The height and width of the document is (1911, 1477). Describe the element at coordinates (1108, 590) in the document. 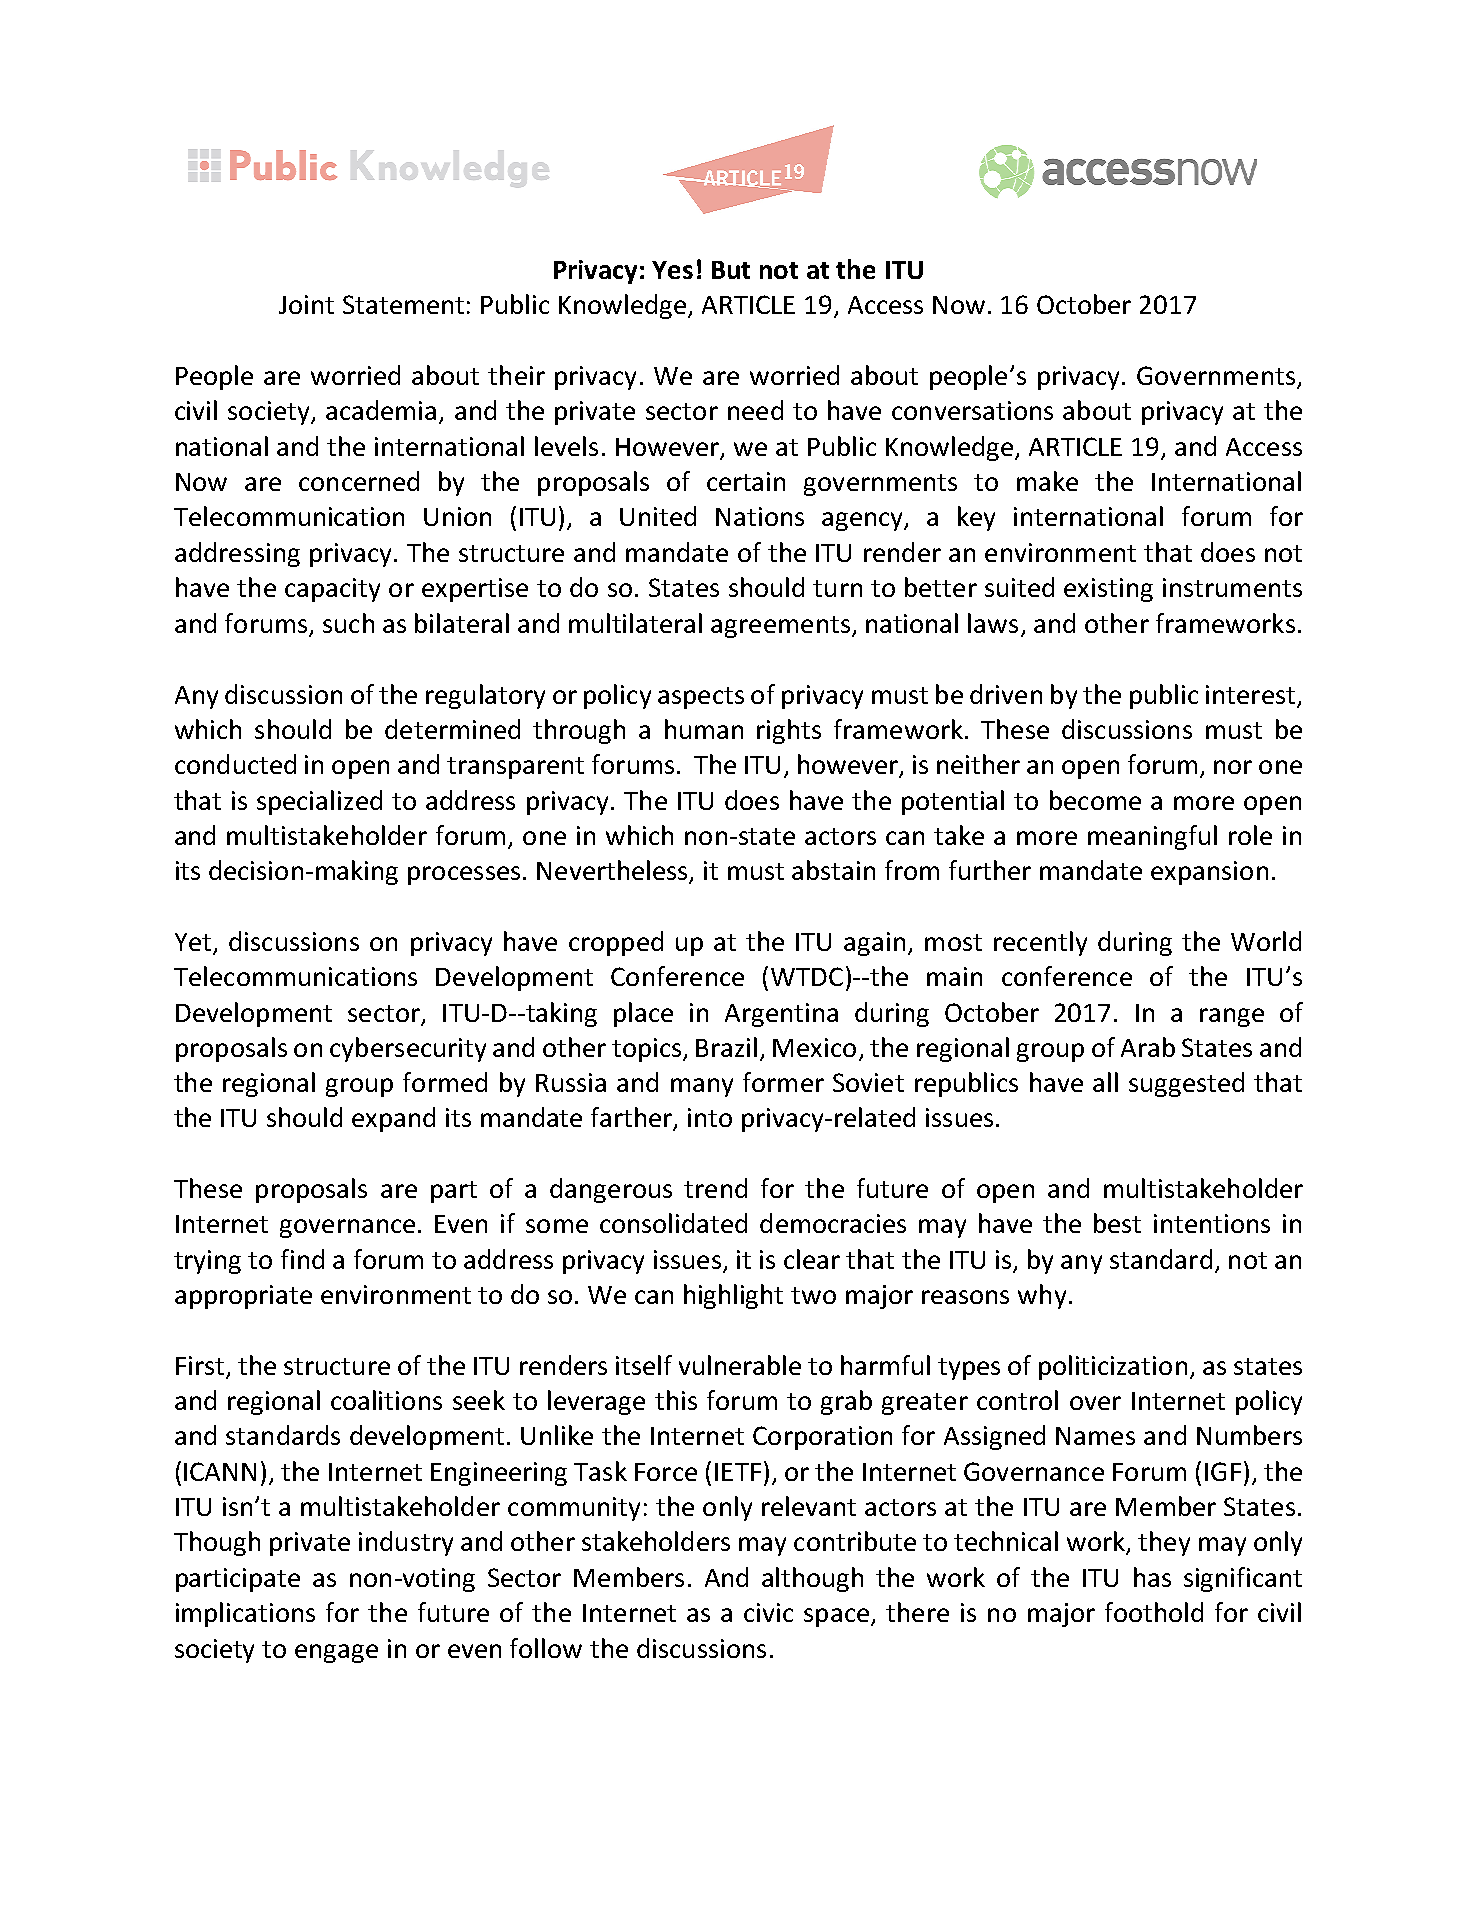

I see `existing` at that location.
